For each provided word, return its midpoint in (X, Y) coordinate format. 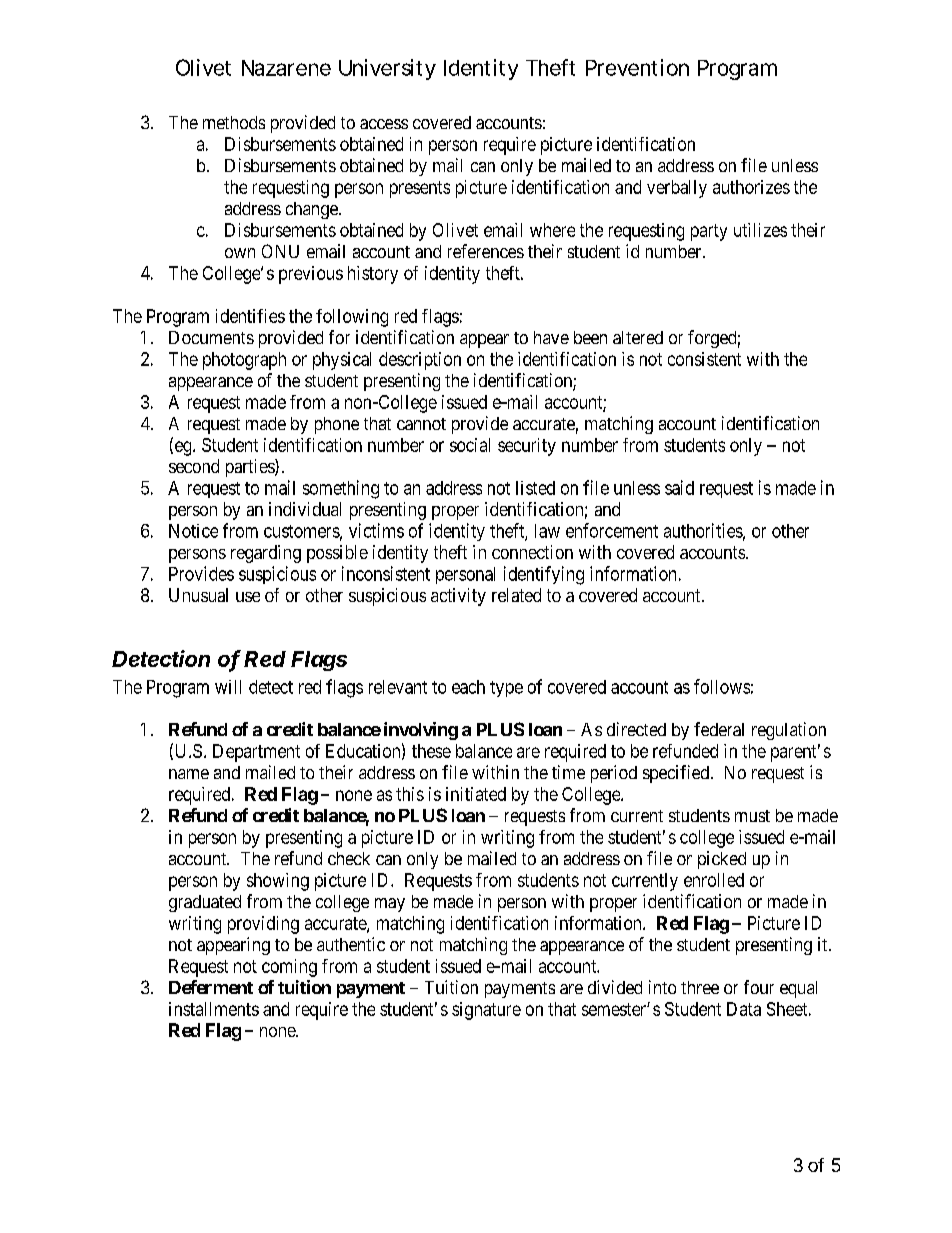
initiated (476, 794)
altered (638, 337)
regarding (266, 554)
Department (256, 753)
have (551, 337)
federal (719, 729)
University (387, 69)
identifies (250, 316)
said (679, 487)
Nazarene (286, 68)
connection (532, 552)
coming (289, 968)
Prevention (637, 67)
